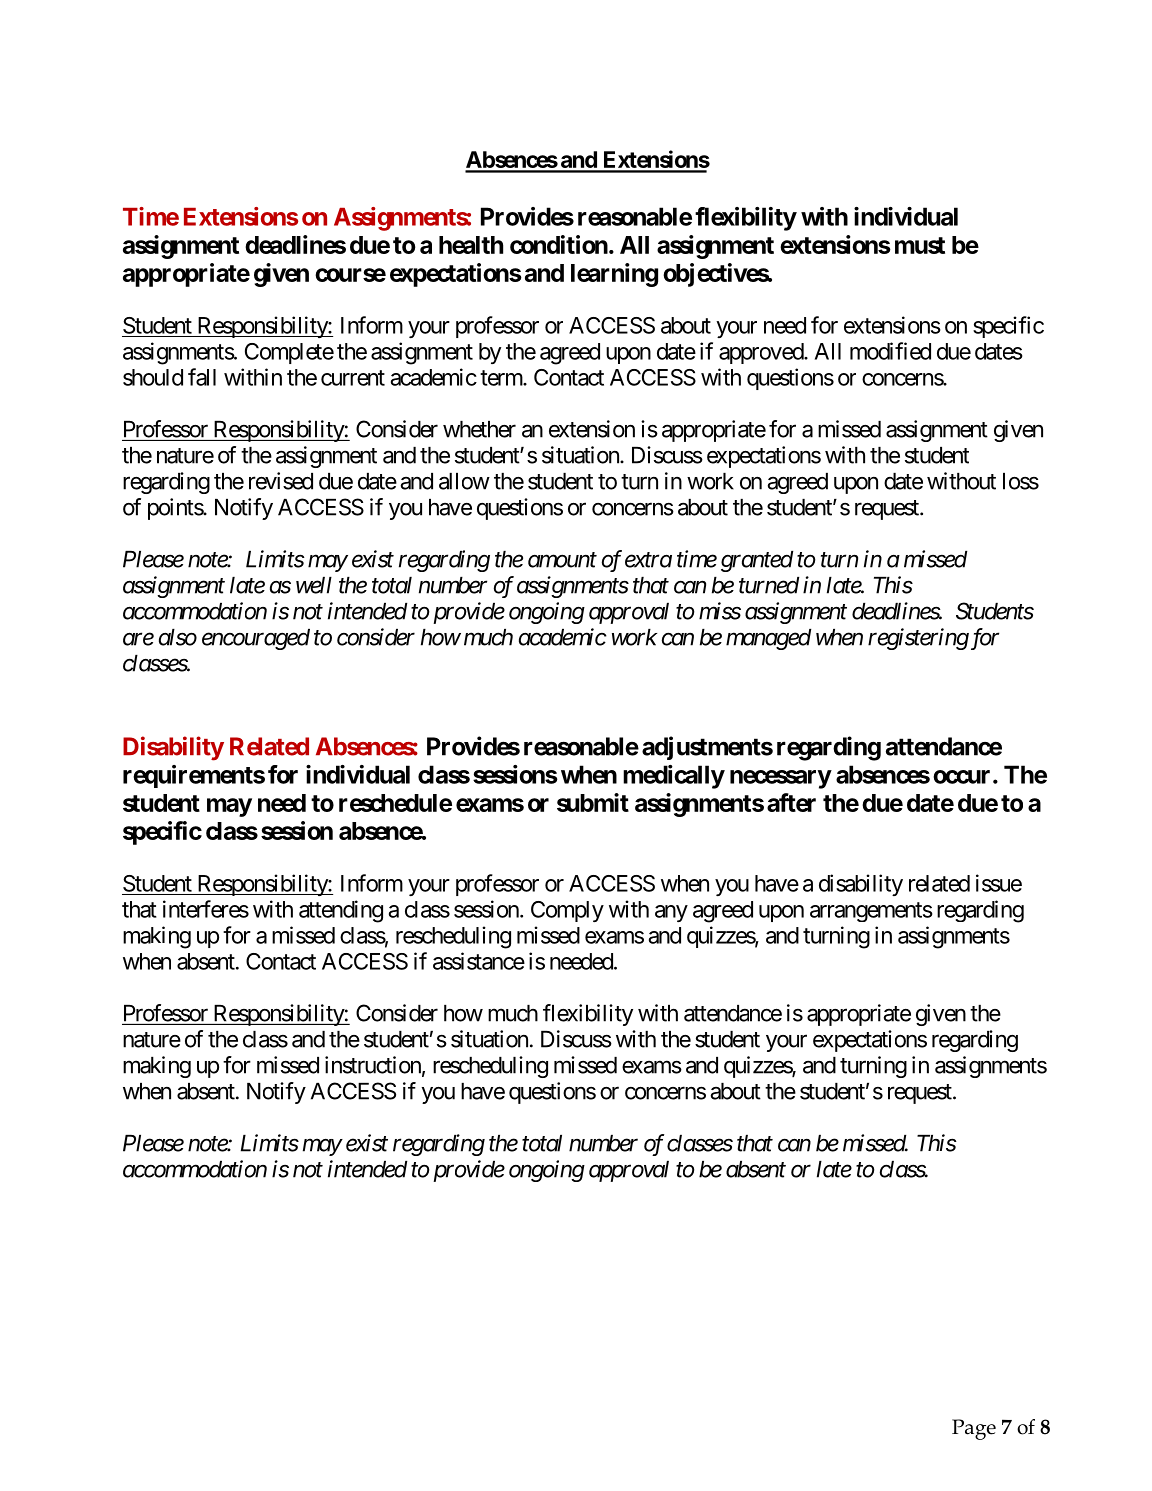 The image size is (1152, 1491). Describe the element at coordinates (567, 911) in the screenshot. I see `Comply` at that location.
